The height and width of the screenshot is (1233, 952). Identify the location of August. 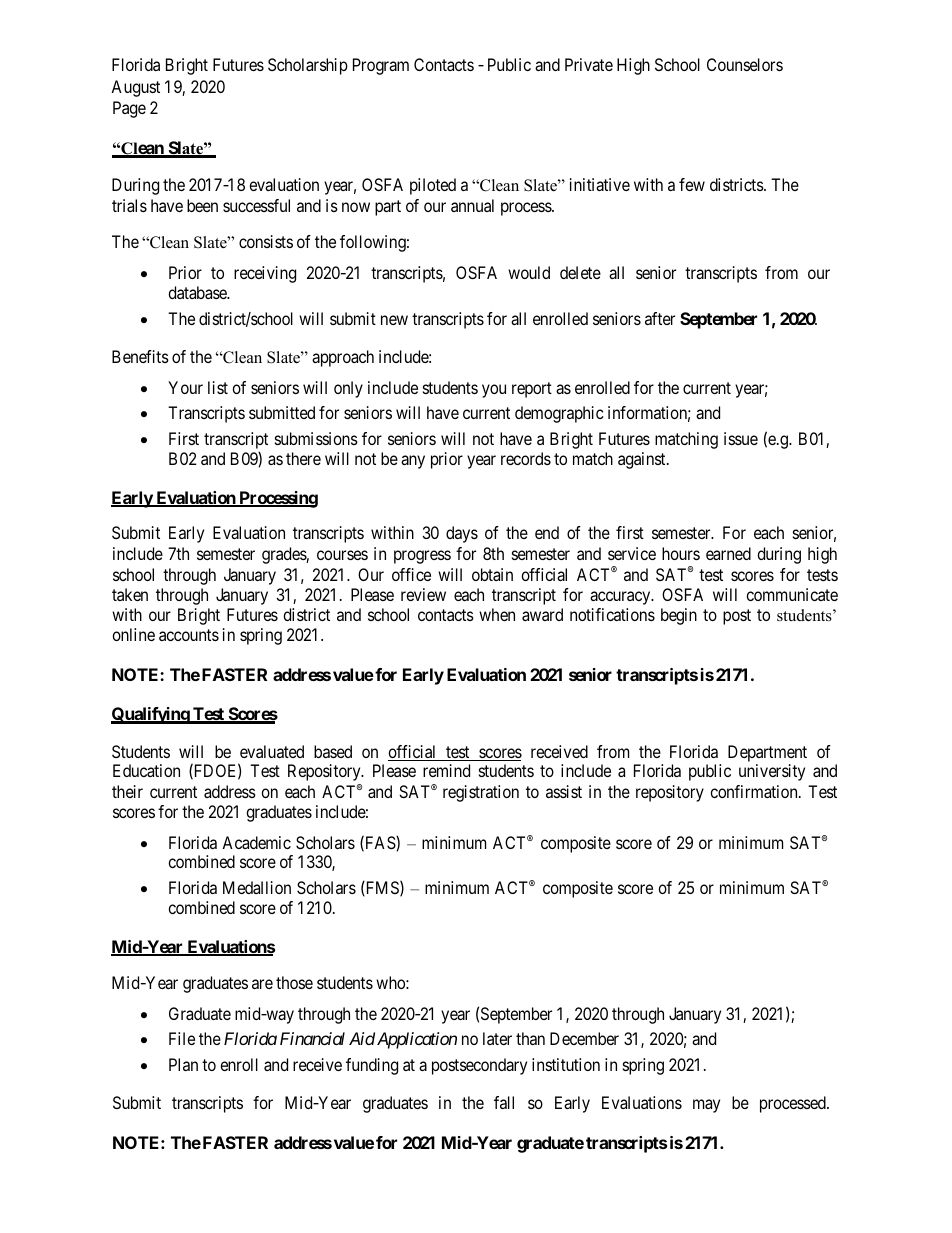
(135, 88).
